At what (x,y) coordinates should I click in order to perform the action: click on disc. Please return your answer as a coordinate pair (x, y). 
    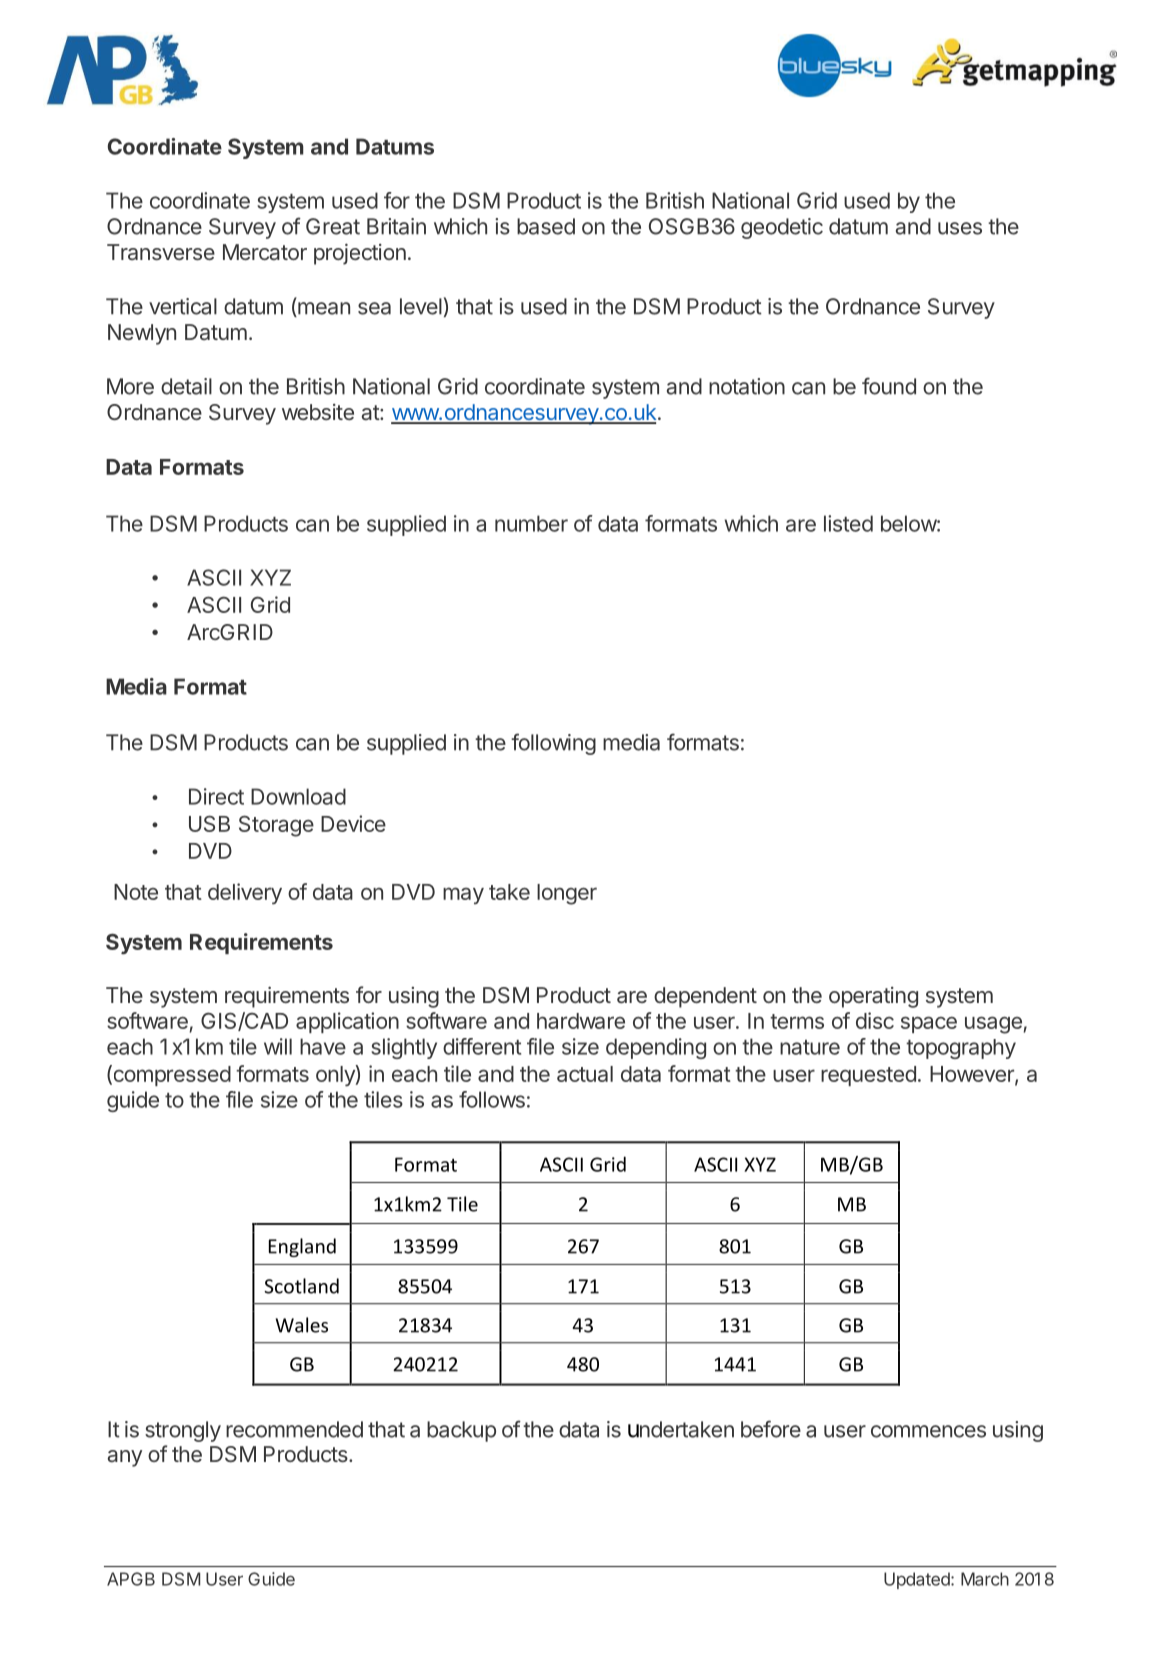
    Looking at the image, I should click on (875, 1020).
